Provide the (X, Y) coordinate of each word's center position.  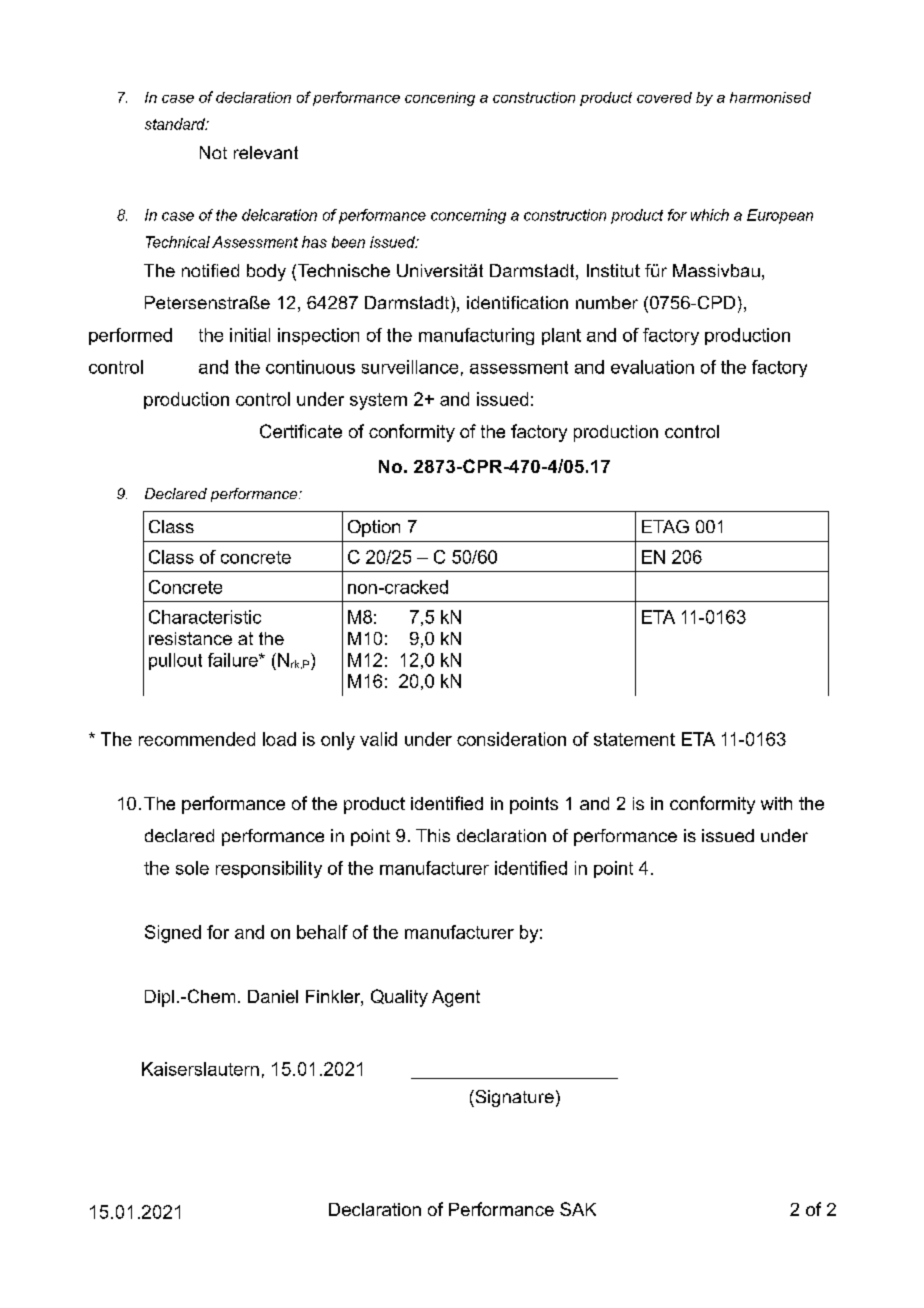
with (776, 803)
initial (250, 335)
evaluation (652, 367)
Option (374, 528)
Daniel (273, 996)
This (433, 835)
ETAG (665, 526)
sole (192, 868)
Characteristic (205, 617)
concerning (468, 216)
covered (664, 97)
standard (176, 124)
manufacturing (476, 336)
